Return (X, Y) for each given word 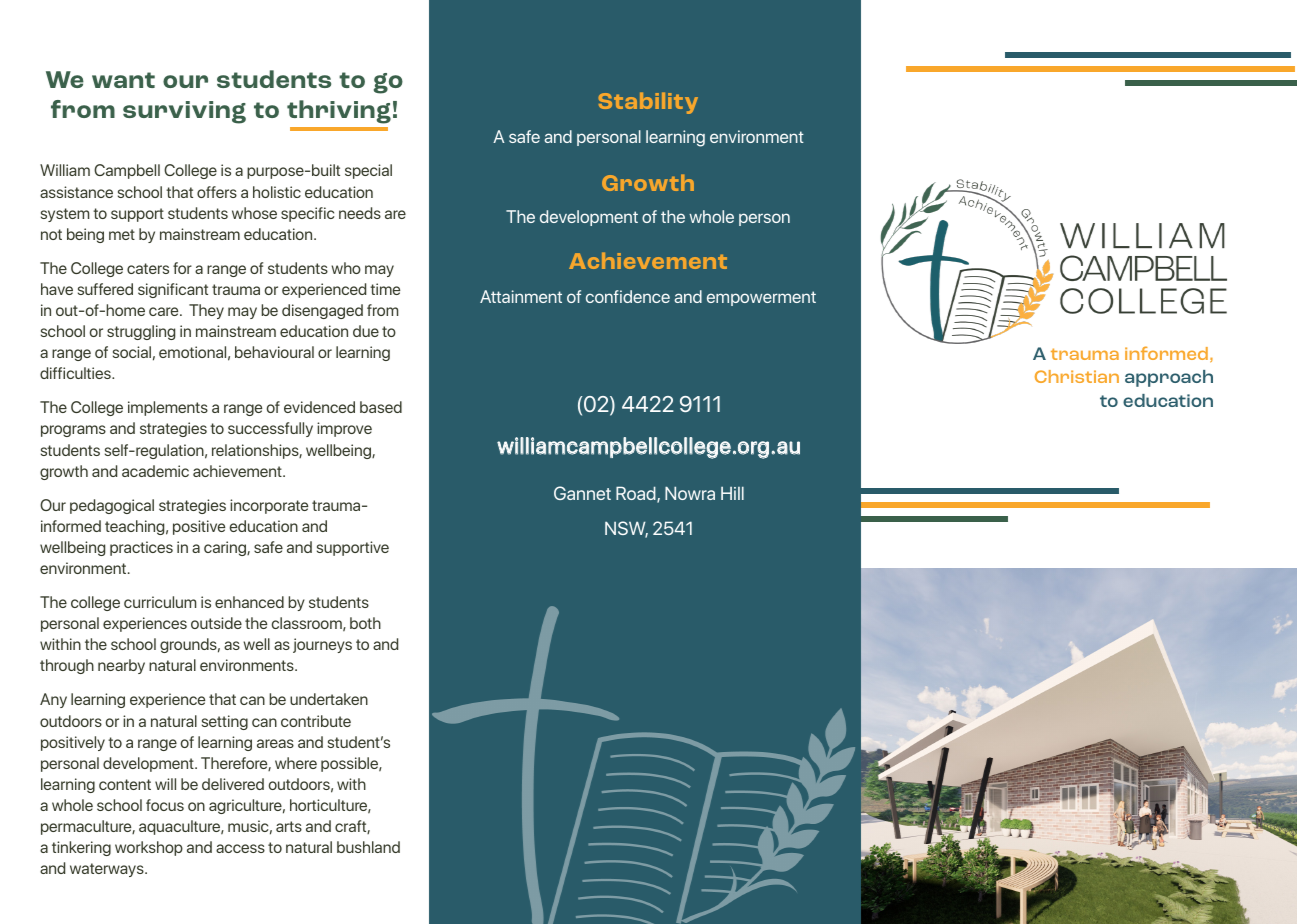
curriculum (160, 602)
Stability (648, 103)
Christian (1077, 376)
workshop (149, 848)
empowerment (761, 298)
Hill (732, 493)
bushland (368, 847)
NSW (626, 529)
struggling (141, 332)
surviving (184, 112)
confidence (628, 296)
